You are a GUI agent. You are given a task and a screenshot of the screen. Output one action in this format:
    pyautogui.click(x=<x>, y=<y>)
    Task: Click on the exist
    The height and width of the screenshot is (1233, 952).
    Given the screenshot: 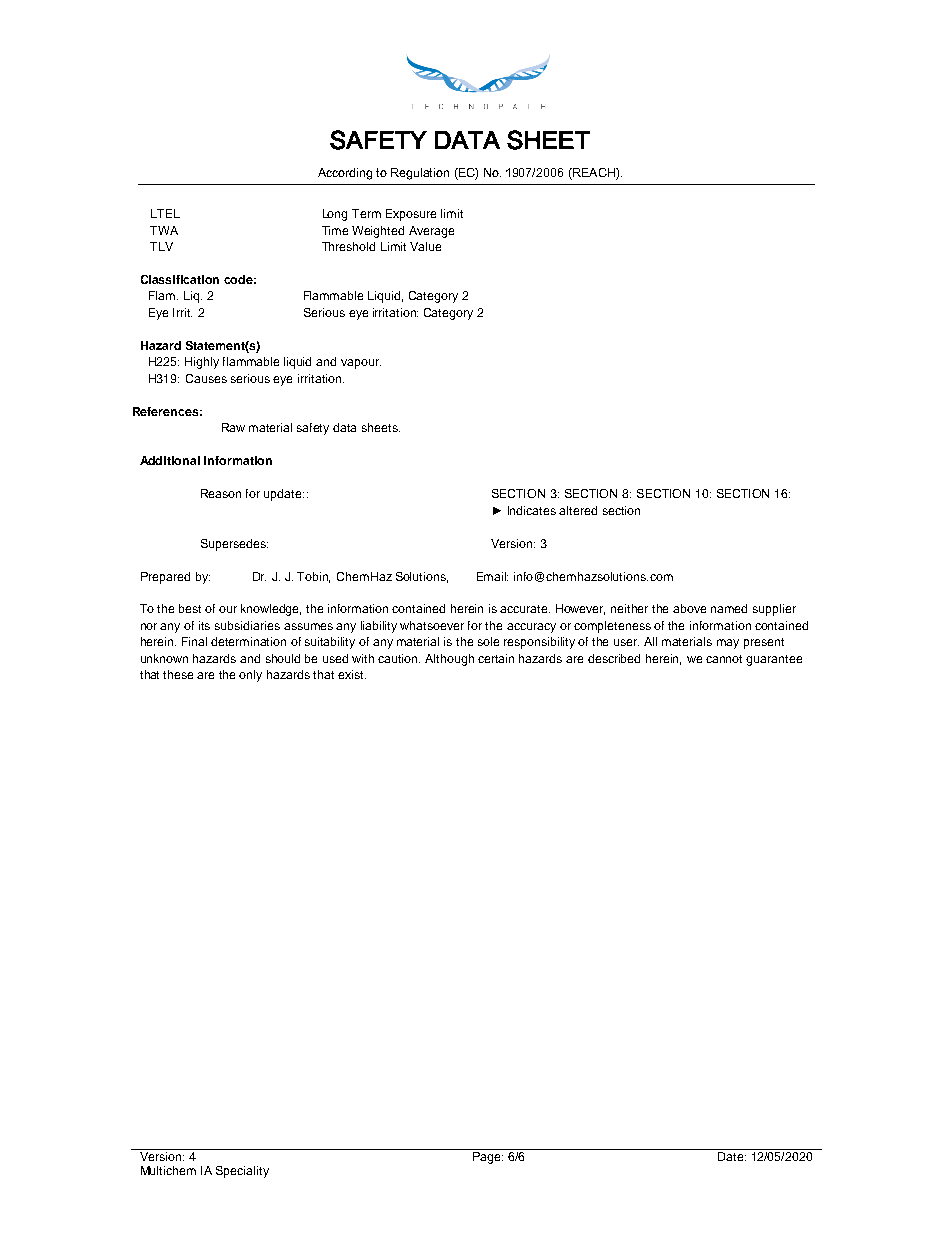 What is the action you would take?
    pyautogui.click(x=352, y=674)
